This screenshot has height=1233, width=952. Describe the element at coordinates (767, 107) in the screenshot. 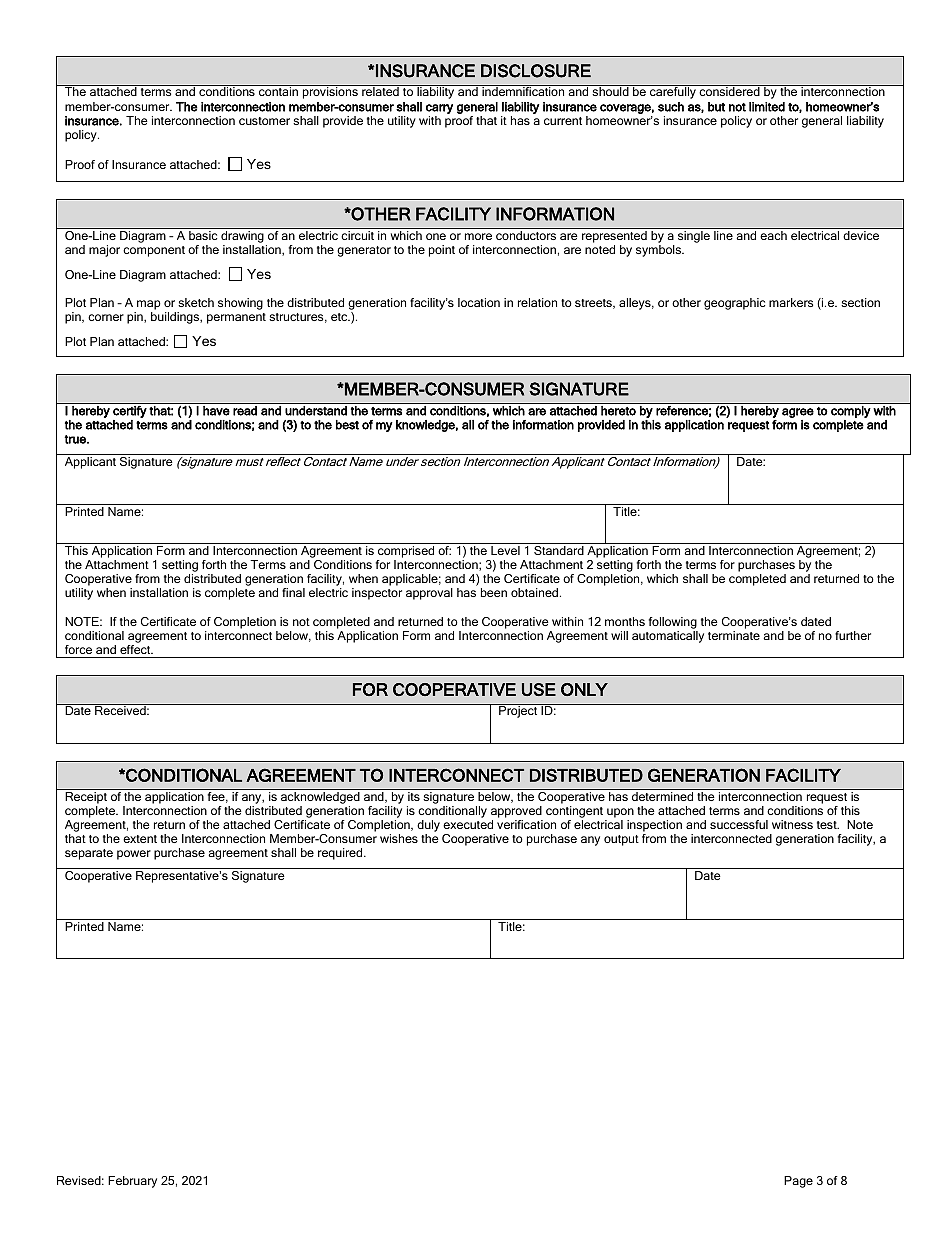

I see `limited` at that location.
